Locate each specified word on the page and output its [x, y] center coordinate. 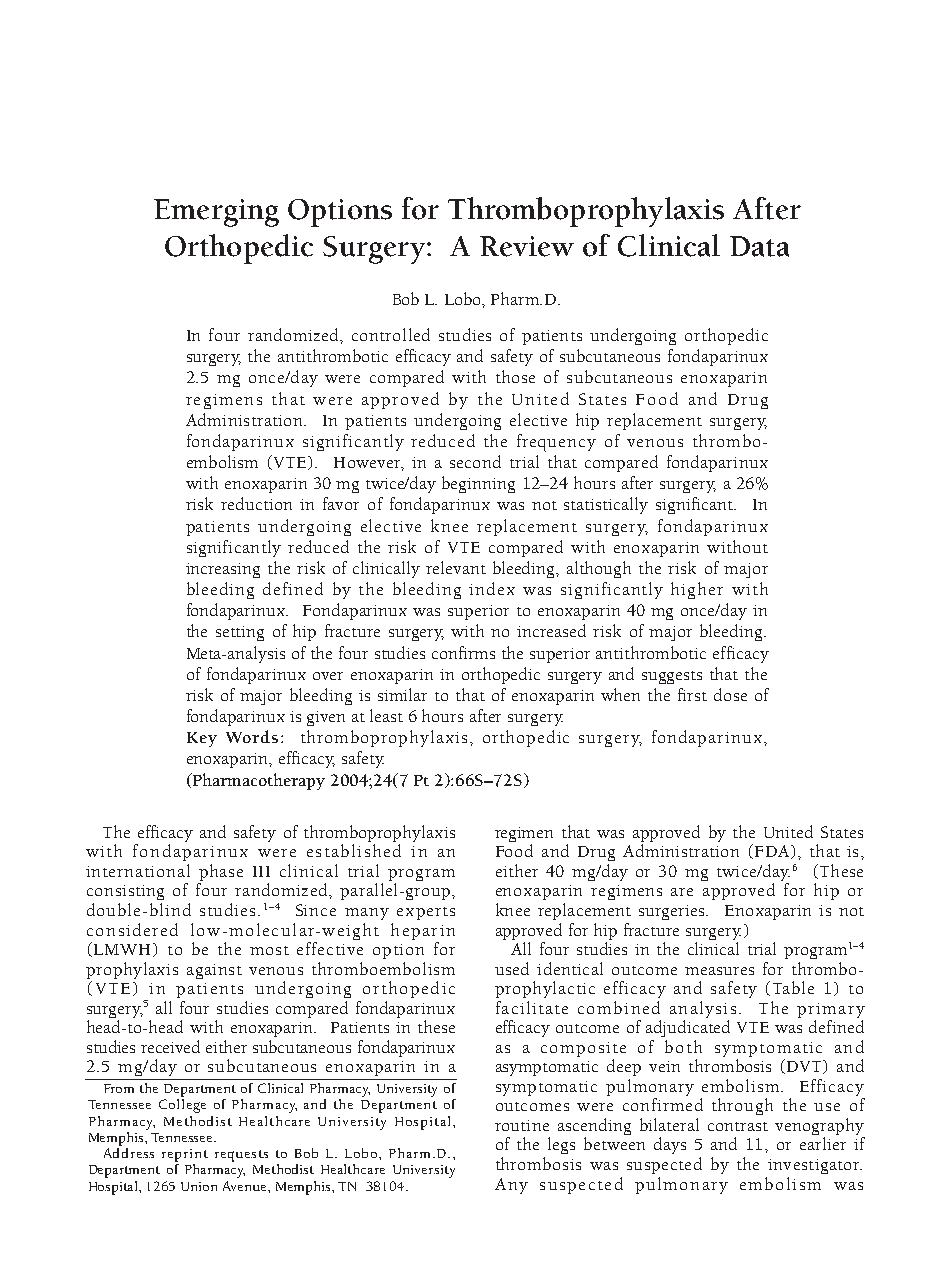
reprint [185, 1155]
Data [759, 246]
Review [527, 246]
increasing [223, 570]
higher [697, 590]
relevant [456, 567]
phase [220, 874]
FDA [773, 852]
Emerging [216, 213]
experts [426, 913]
